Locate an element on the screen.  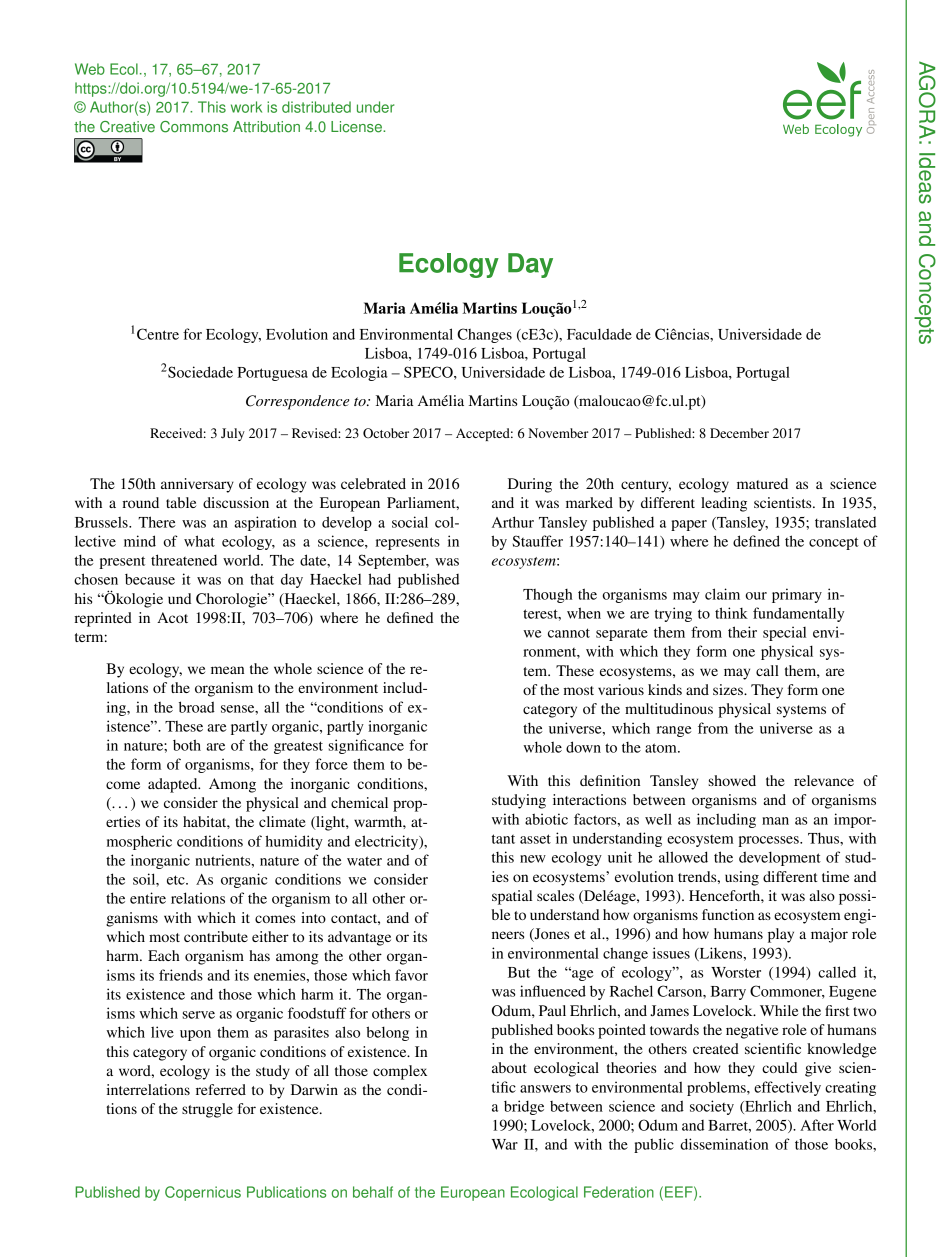
distributed is located at coordinates (316, 107).
